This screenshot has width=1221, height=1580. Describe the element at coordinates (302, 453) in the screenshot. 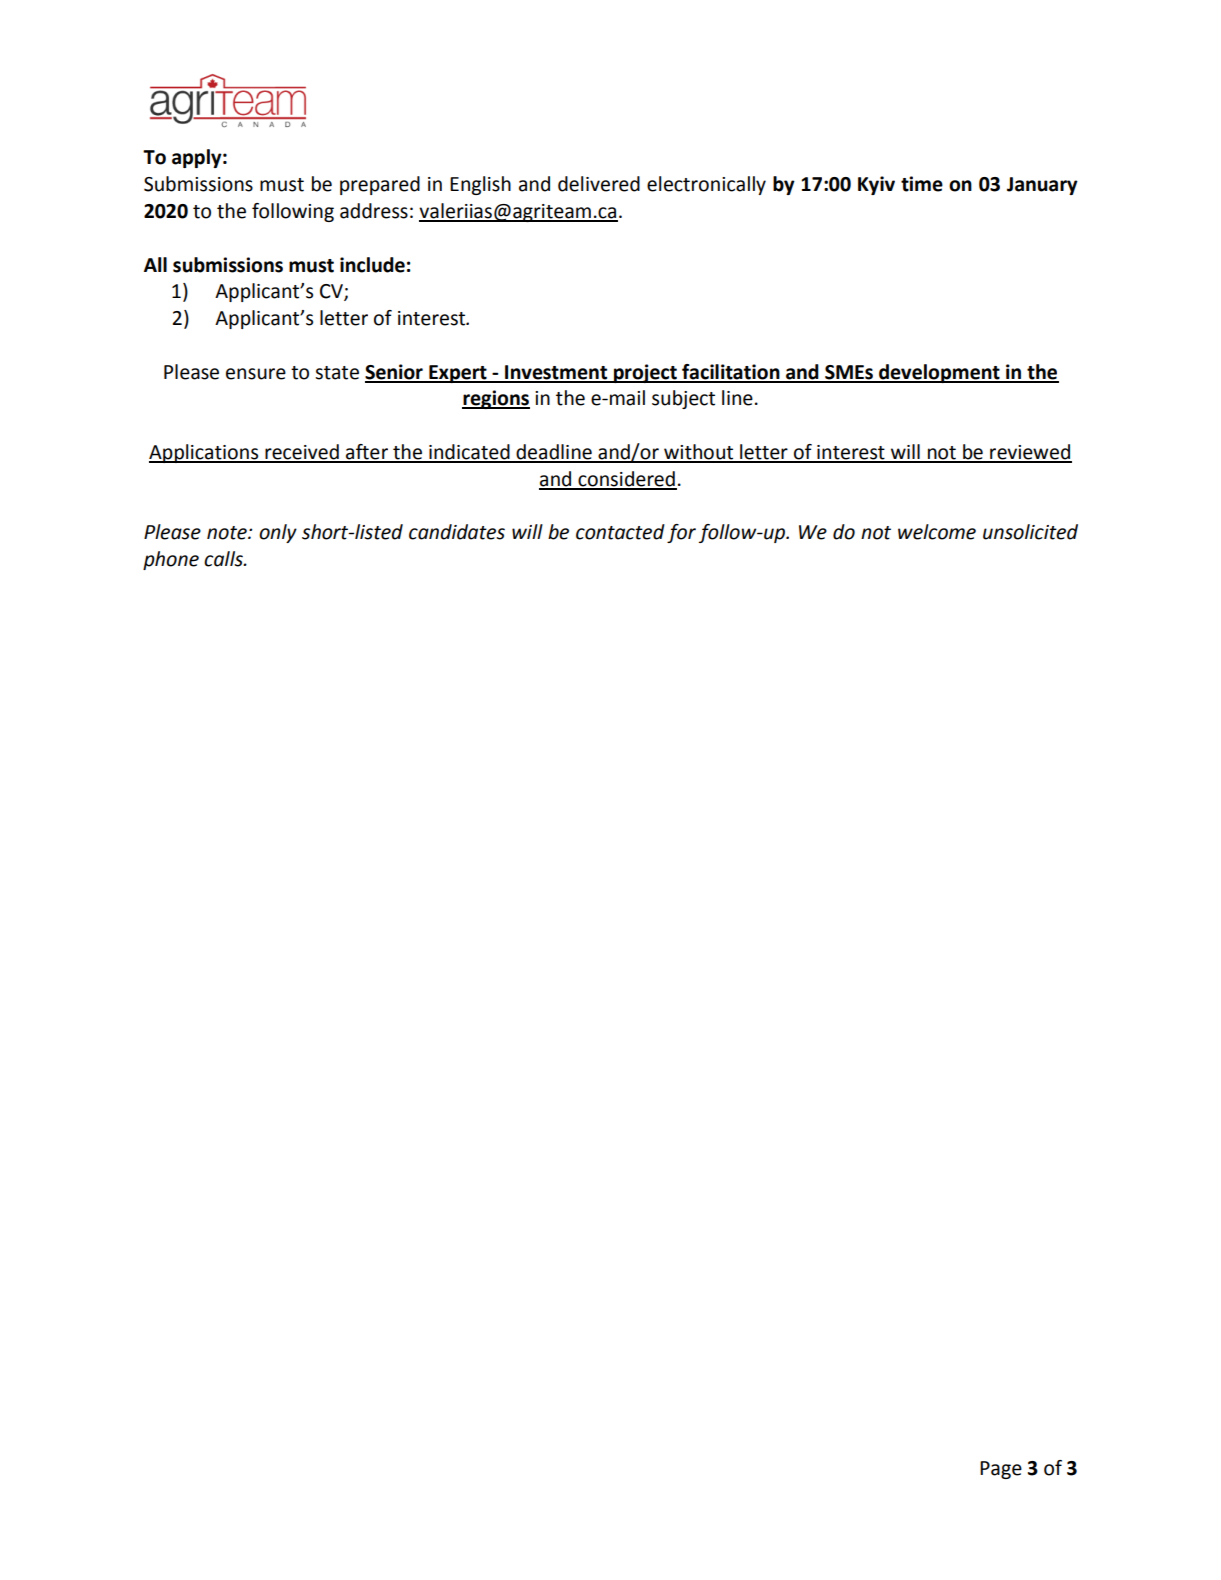

I see `received` at that location.
